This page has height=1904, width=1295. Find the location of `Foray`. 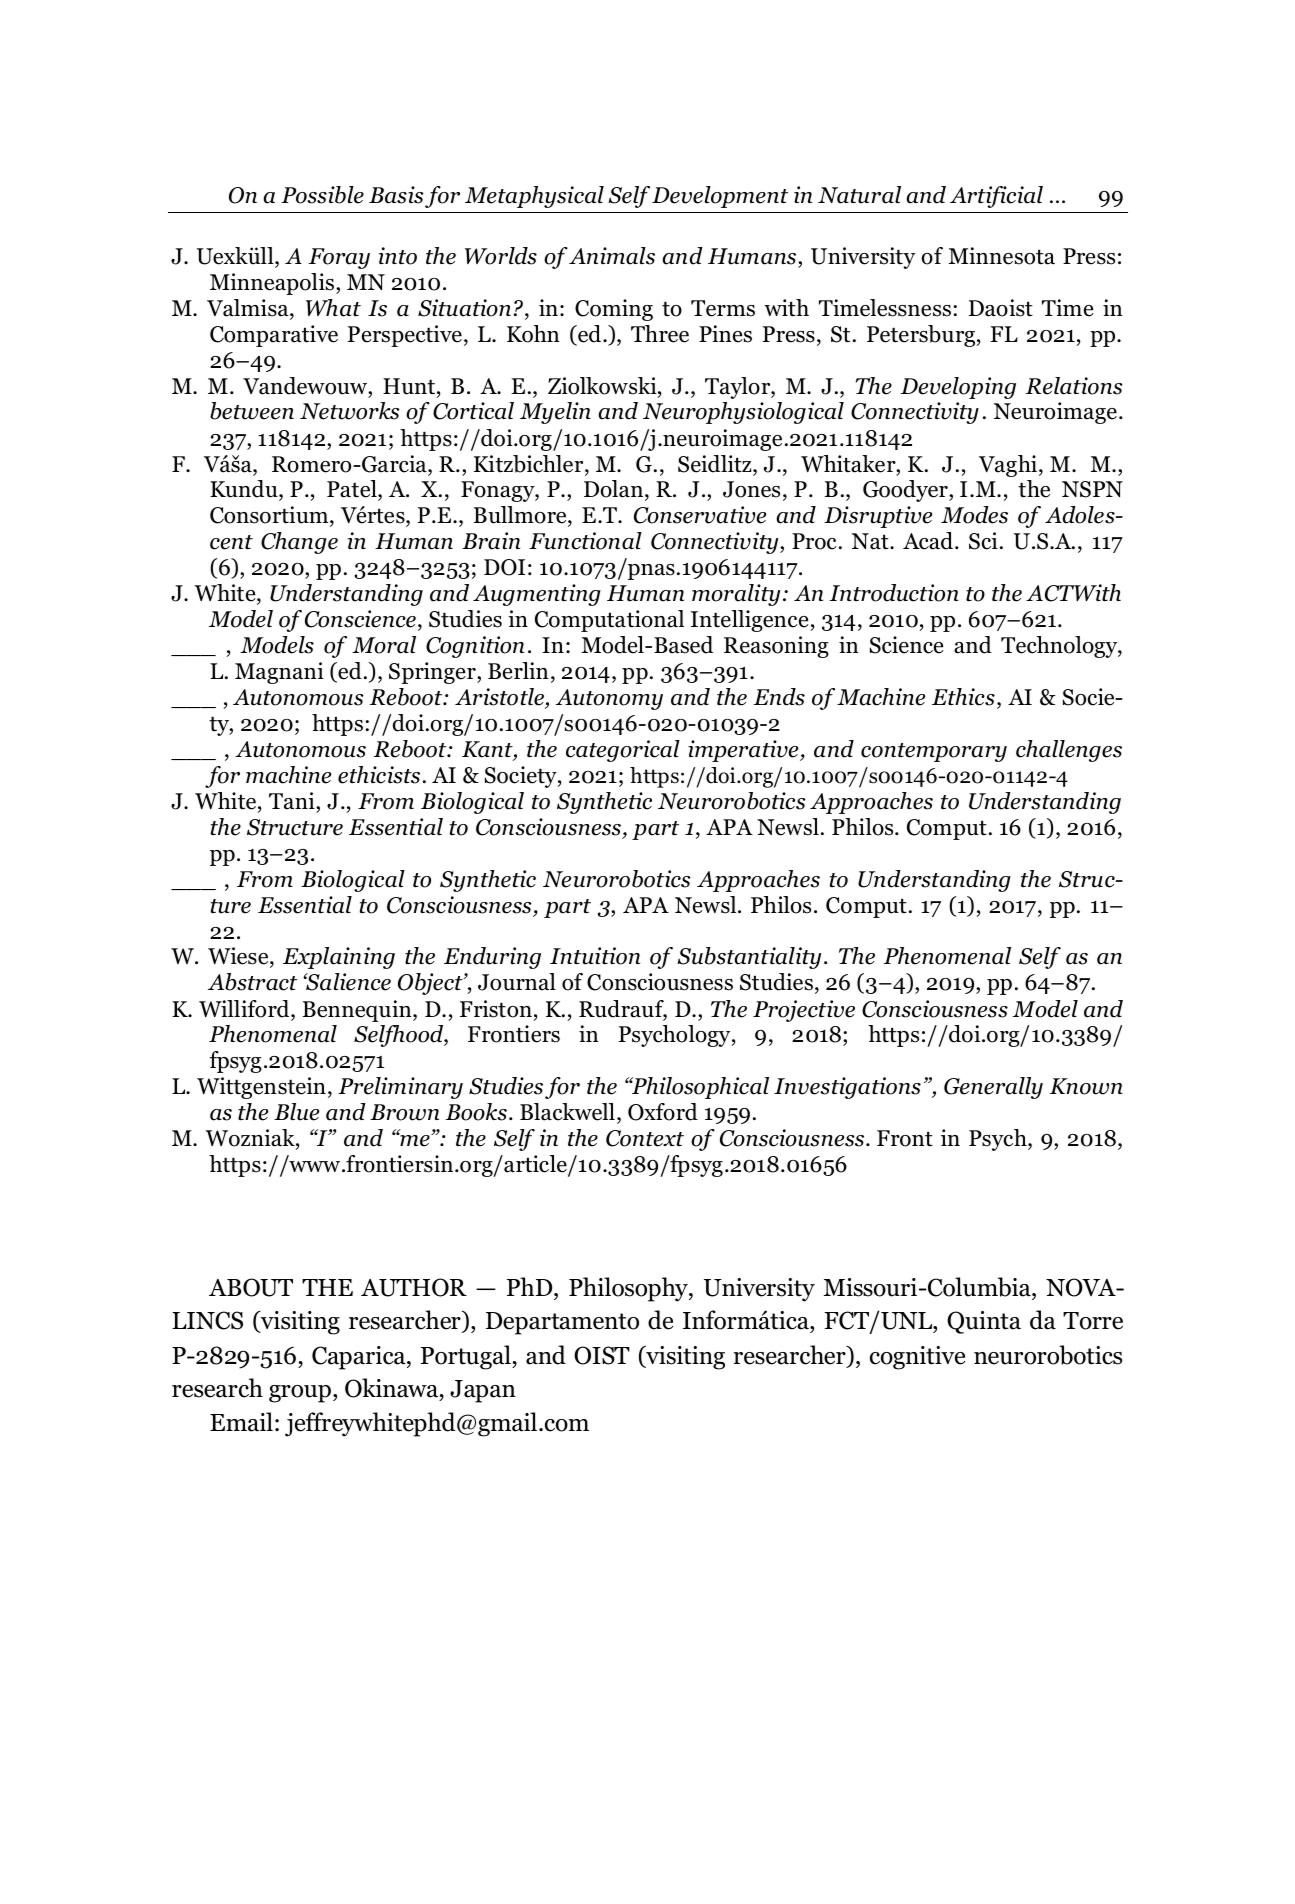

Foray is located at coordinates (339, 258).
